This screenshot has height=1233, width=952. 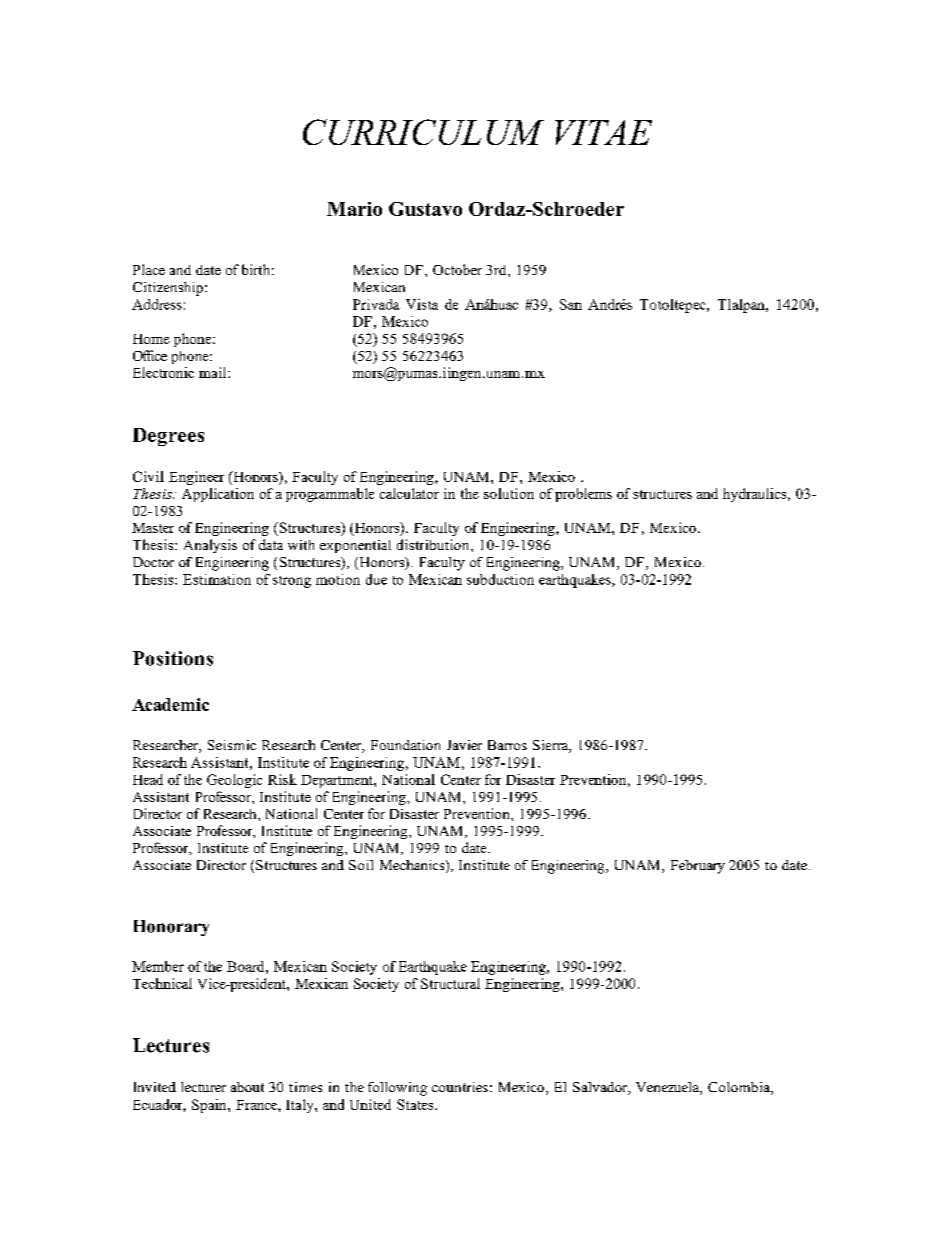 I want to click on Geologic, so click(x=234, y=781).
